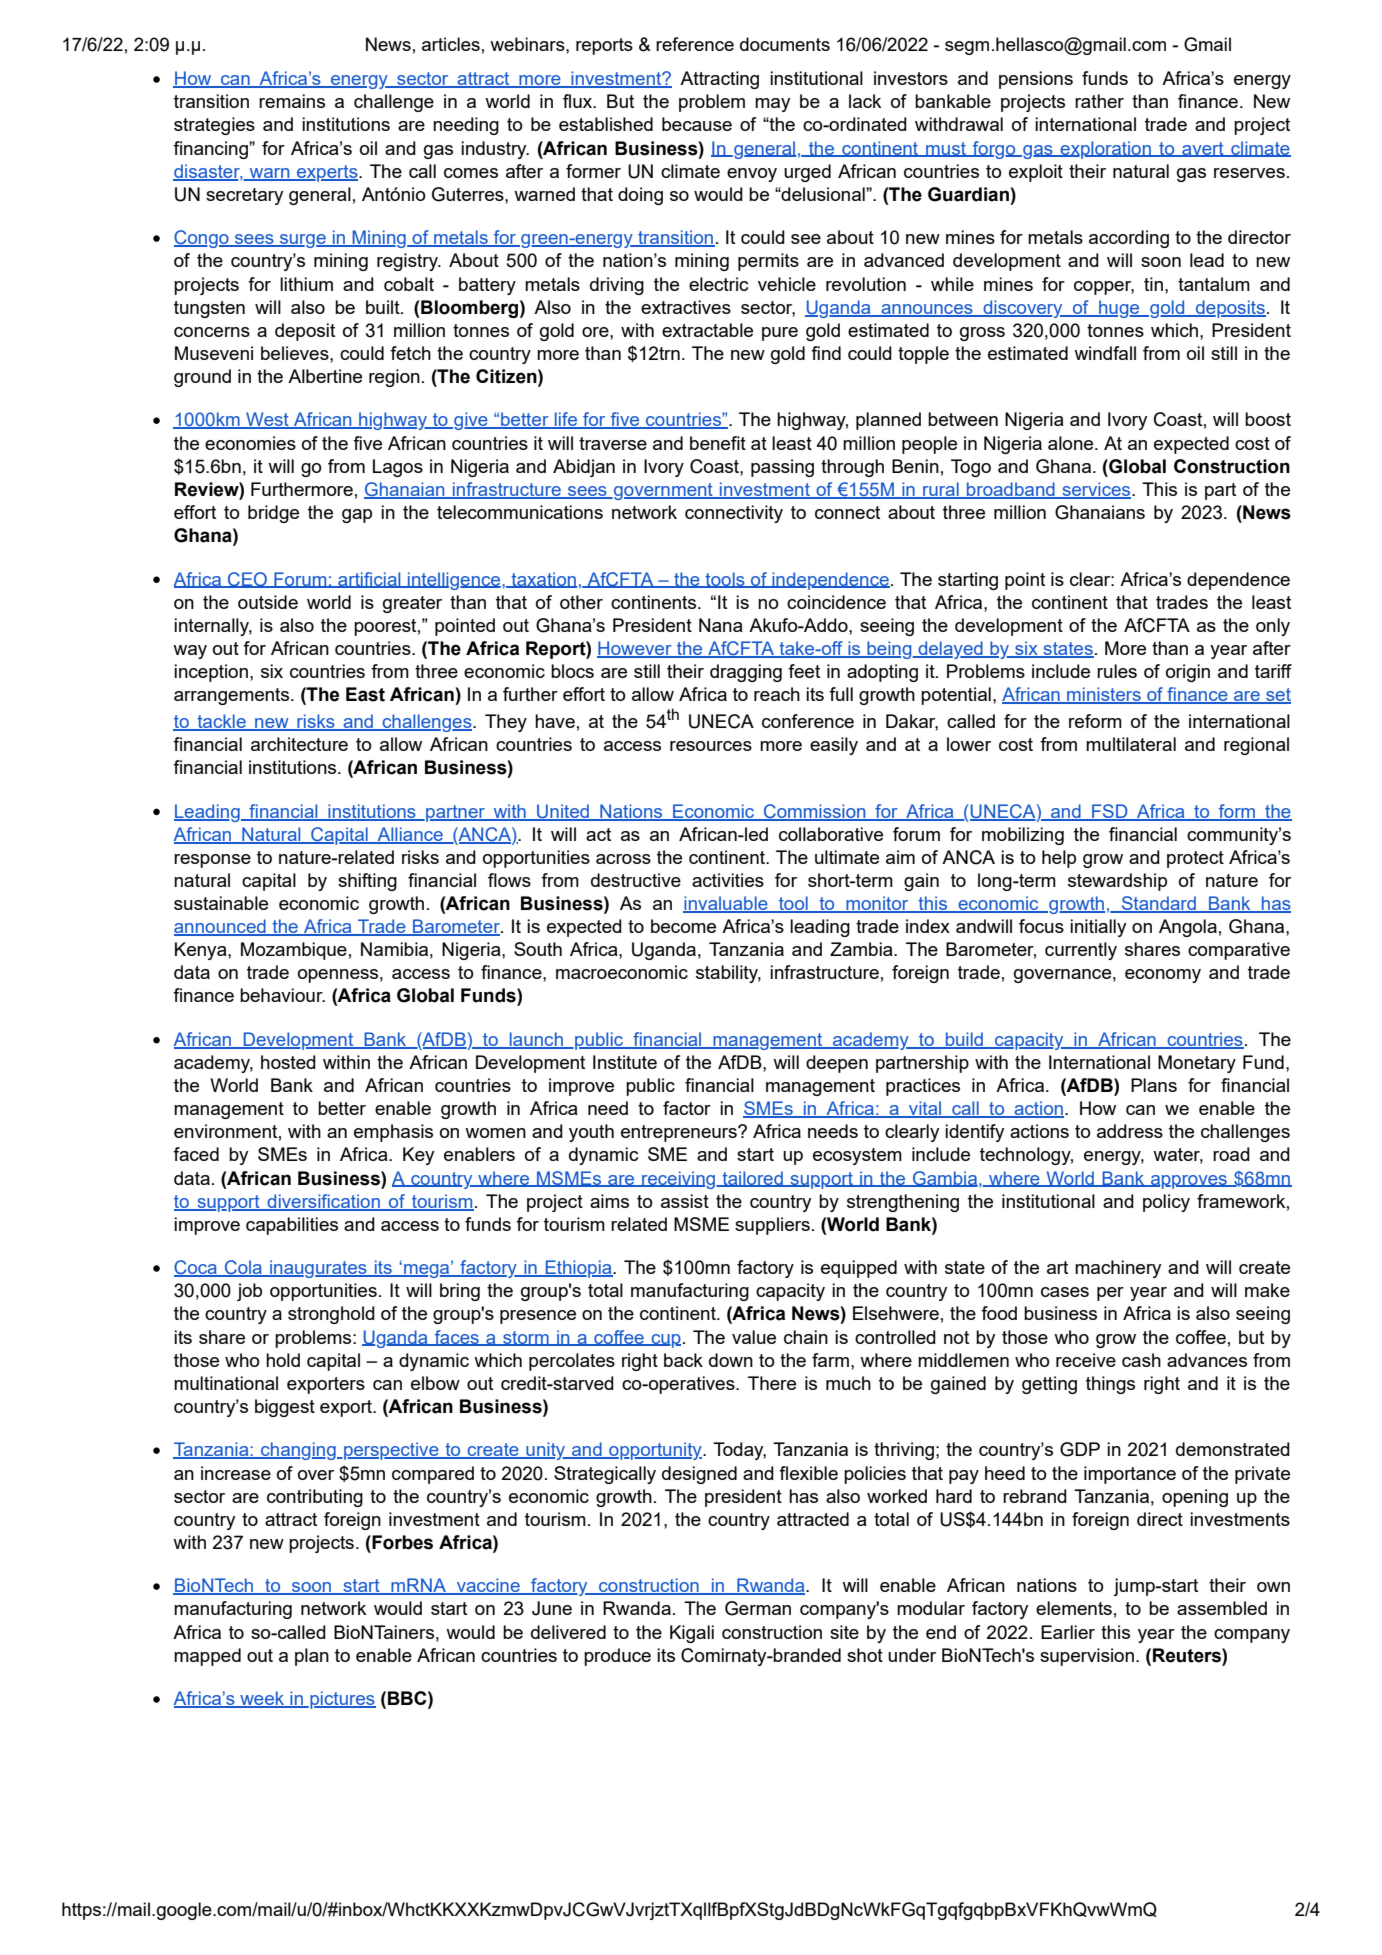 Image resolution: width=1382 pixels, height=1955 pixels. What do you see at coordinates (1099, 101) in the document?
I see `rather` at bounding box center [1099, 101].
